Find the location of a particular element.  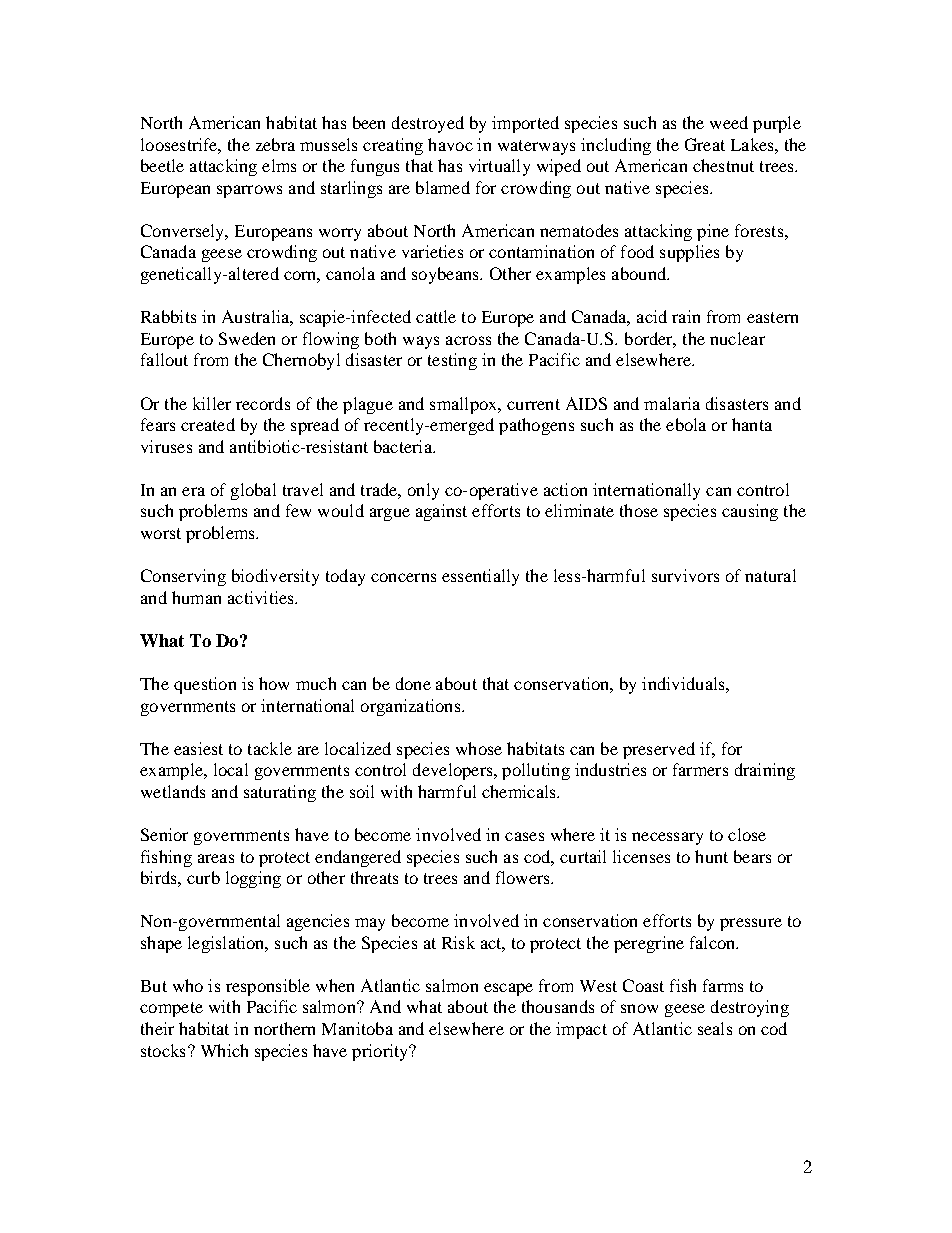

human is located at coordinates (196, 597).
